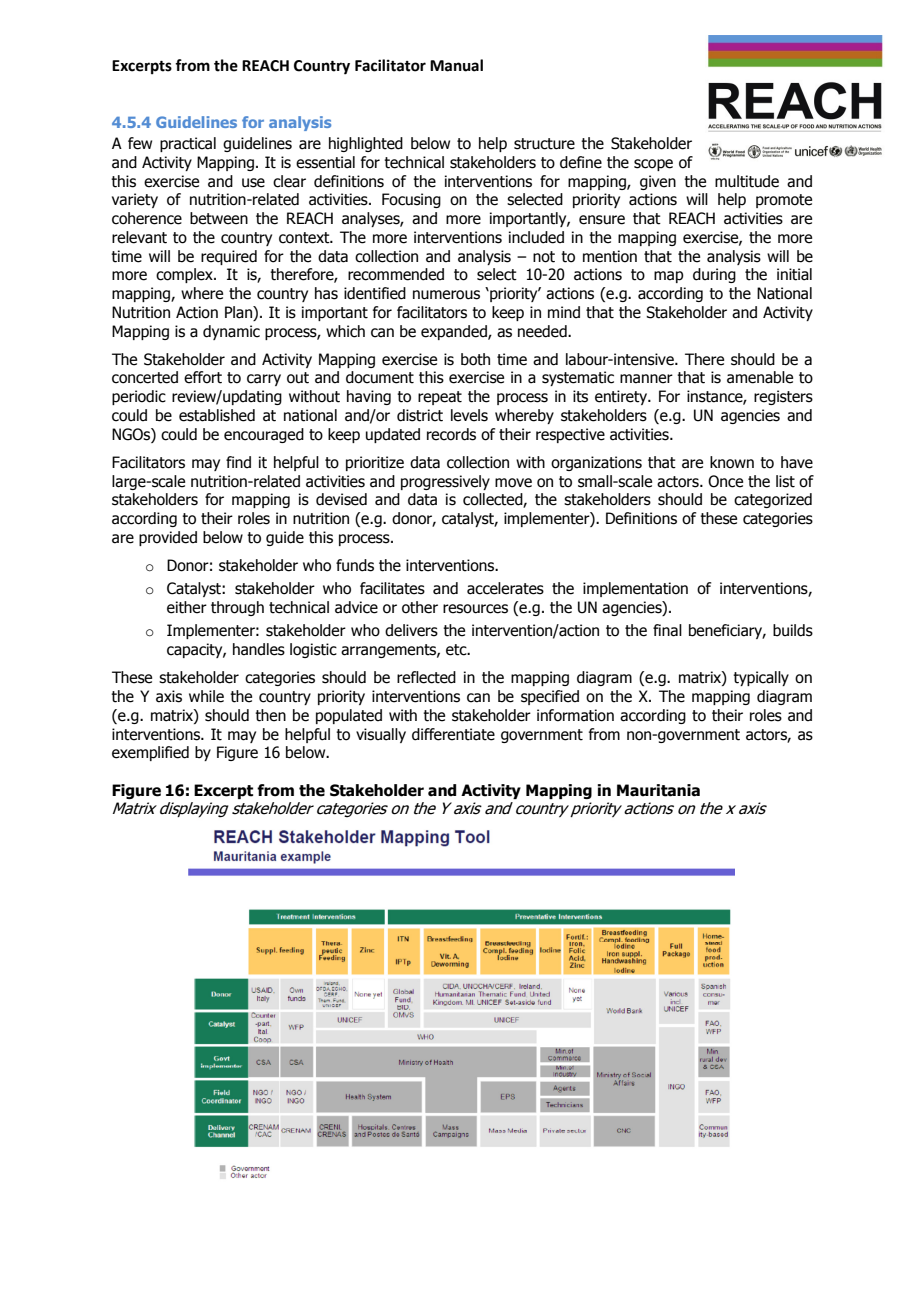  What do you see at coordinates (239, 313) in the page?
I see `Plan` at bounding box center [239, 313].
